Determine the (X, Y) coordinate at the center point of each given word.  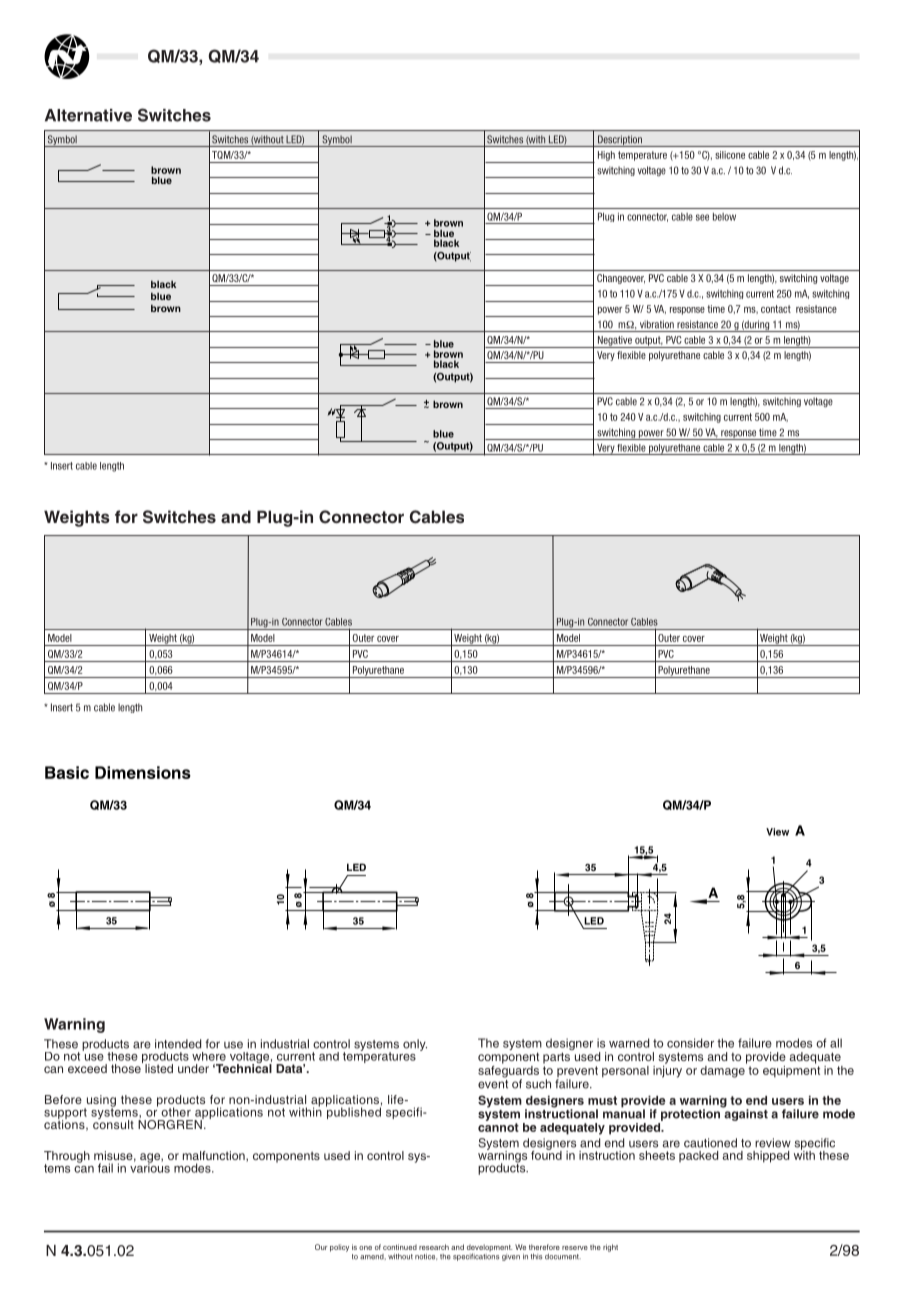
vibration (657, 324)
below (724, 217)
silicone (730, 155)
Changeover (621, 279)
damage (723, 1070)
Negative (614, 342)
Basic (67, 772)
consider (690, 1043)
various (150, 1167)
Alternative (88, 115)
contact (776, 309)
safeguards (508, 1071)
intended (178, 1044)
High (606, 156)
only (415, 1045)
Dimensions (143, 772)
